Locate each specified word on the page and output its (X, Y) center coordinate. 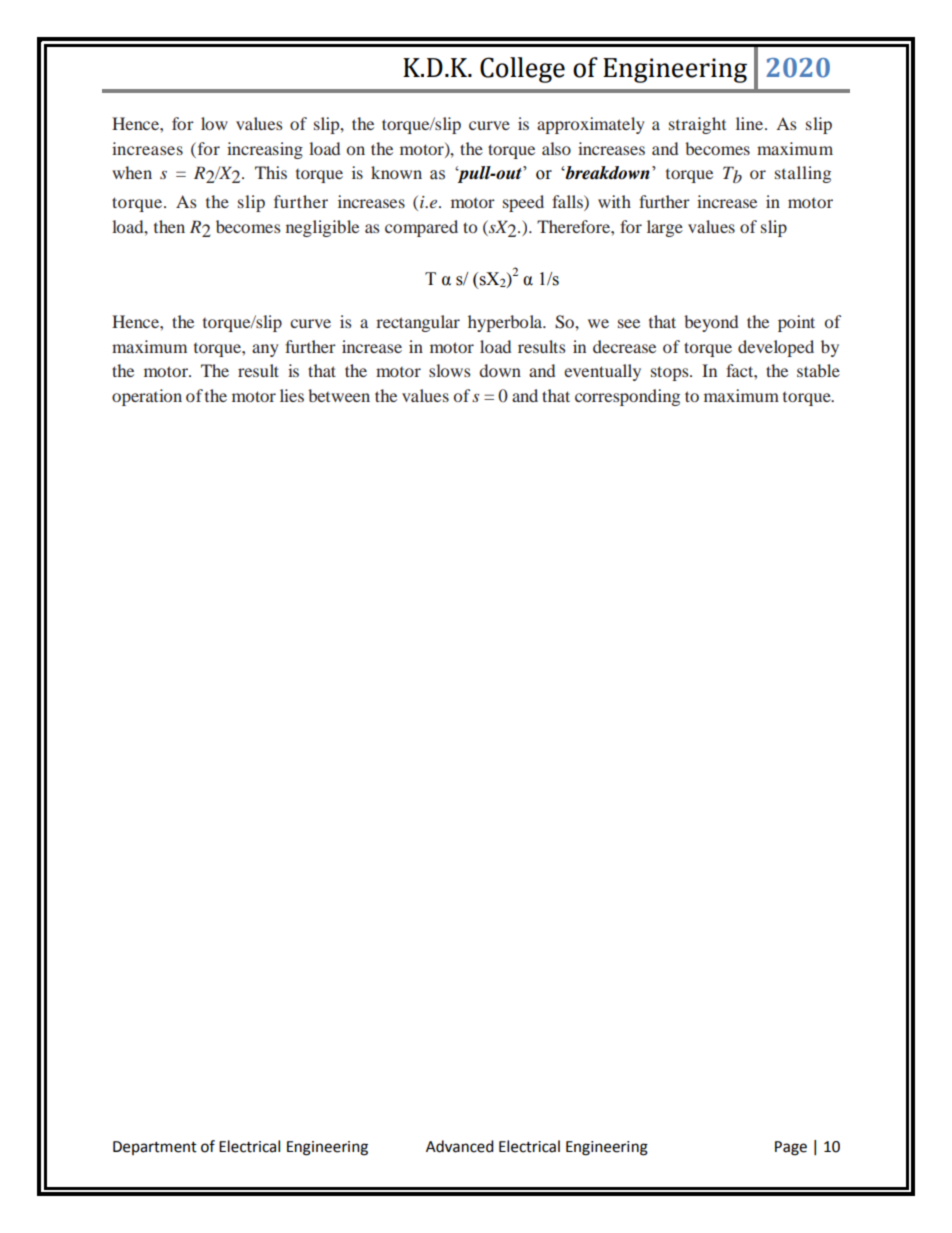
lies (292, 395)
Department (155, 1148)
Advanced (460, 1146)
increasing (265, 150)
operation (147, 397)
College (522, 70)
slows (450, 370)
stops (671, 373)
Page (791, 1148)
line (751, 123)
